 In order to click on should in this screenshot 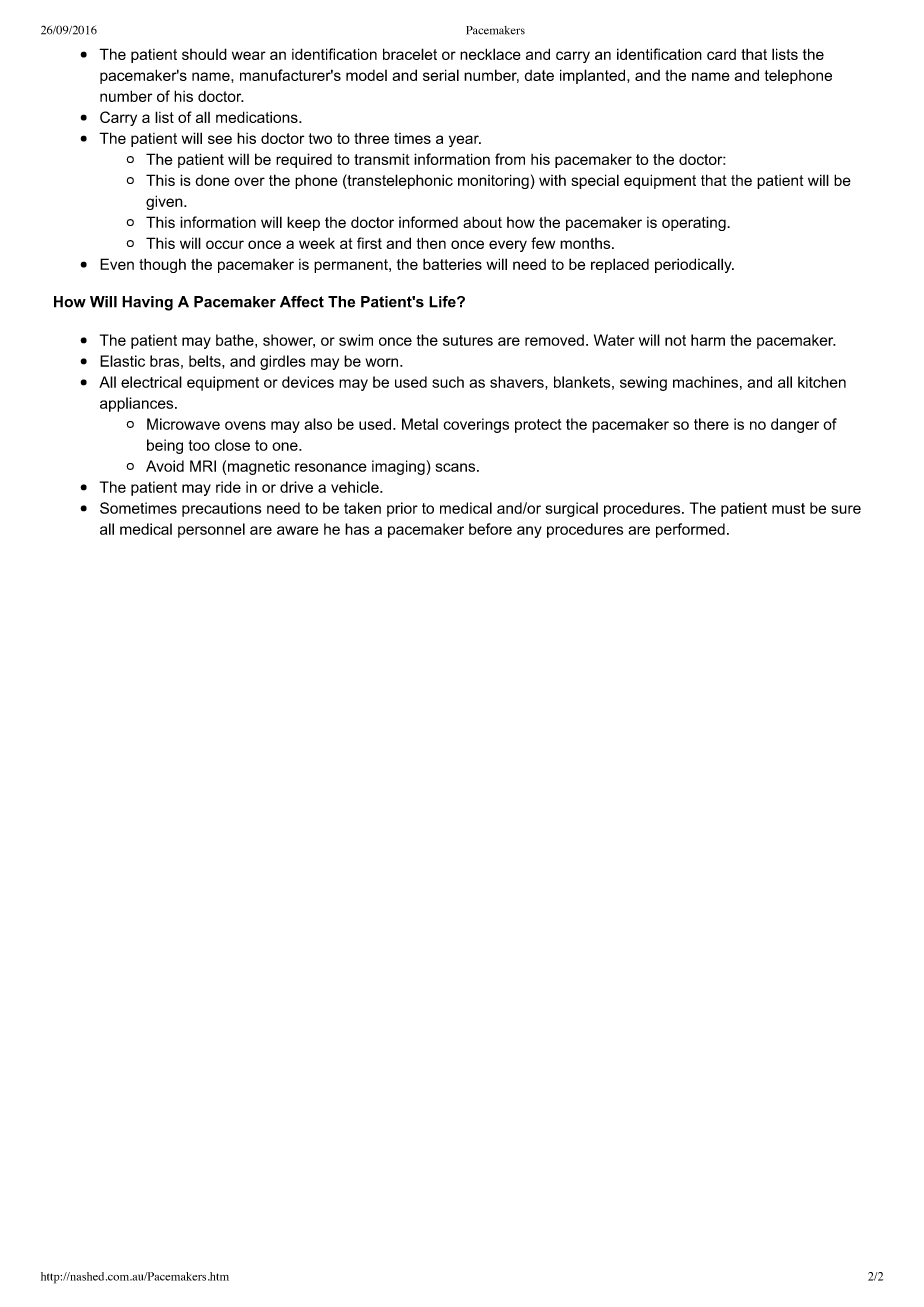, I will do `click(204, 54)`.
